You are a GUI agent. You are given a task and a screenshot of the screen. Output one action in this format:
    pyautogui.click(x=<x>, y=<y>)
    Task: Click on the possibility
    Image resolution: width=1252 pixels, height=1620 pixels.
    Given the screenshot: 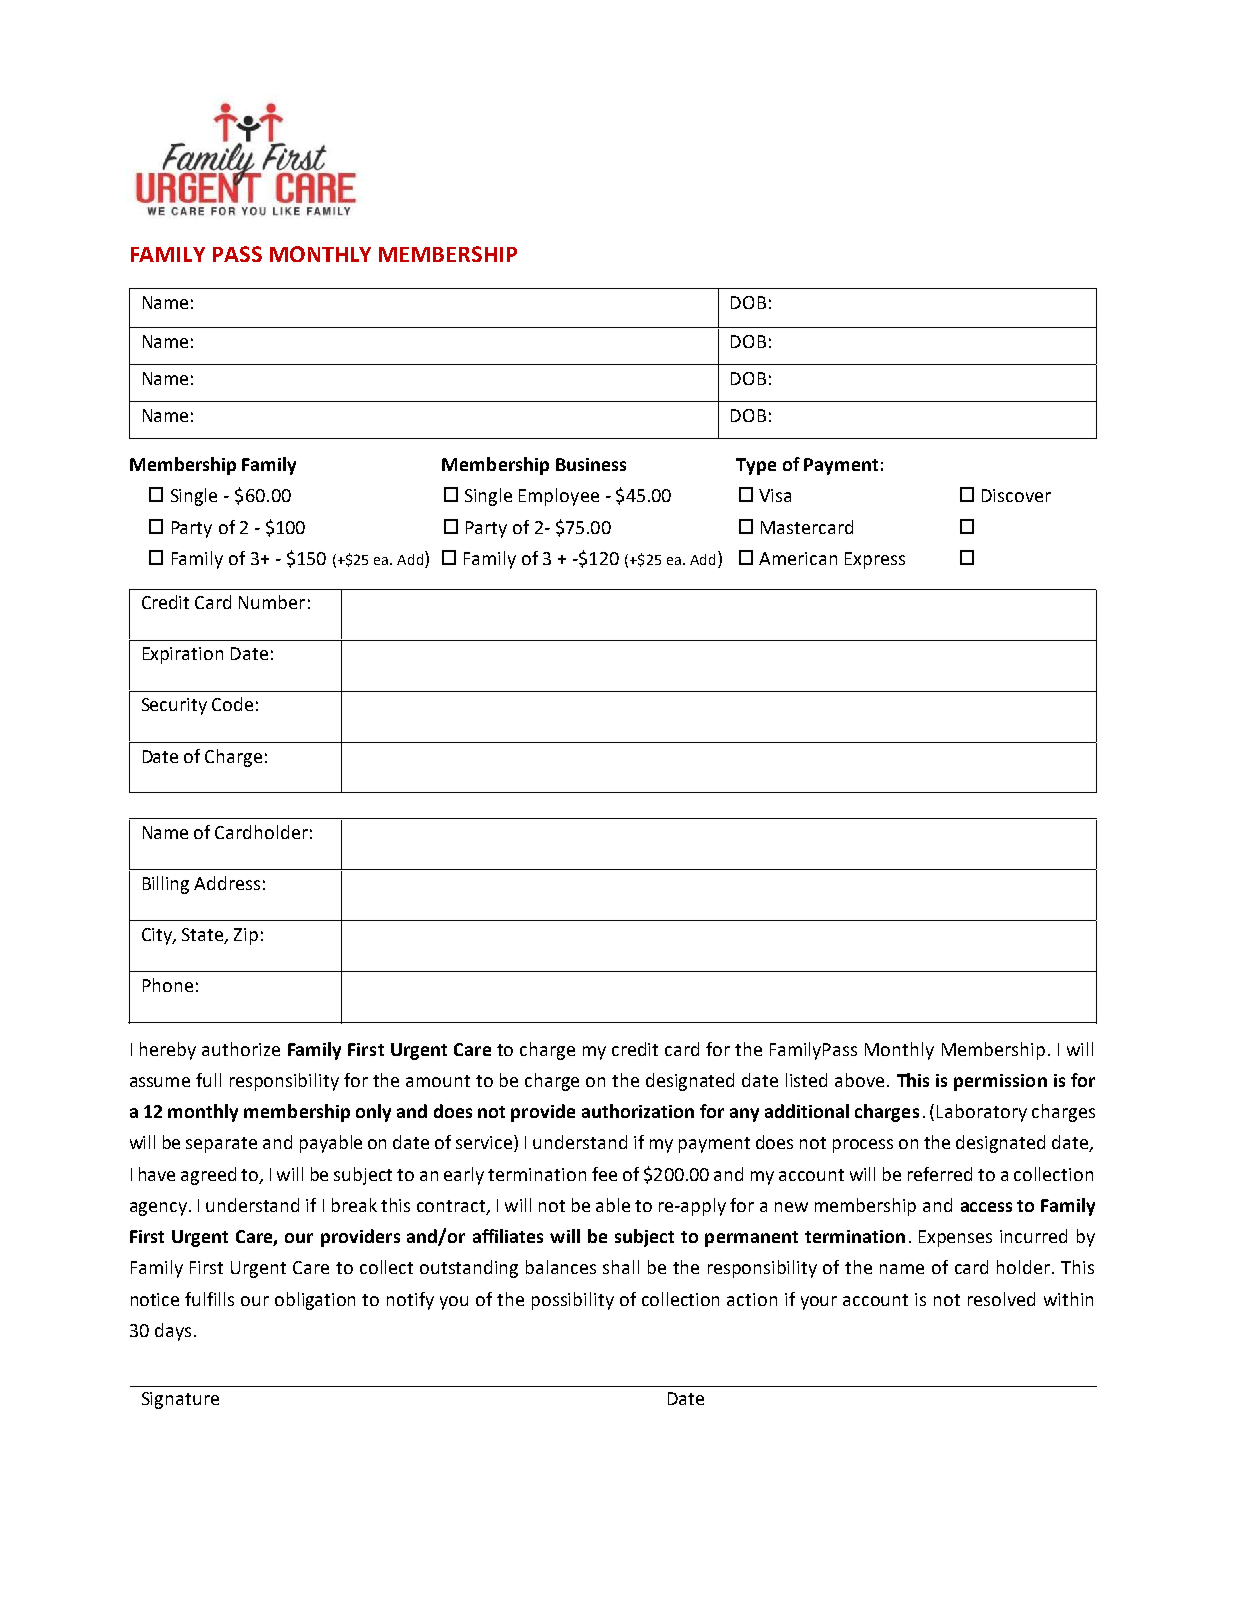 What is the action you would take?
    pyautogui.click(x=573, y=1301)
